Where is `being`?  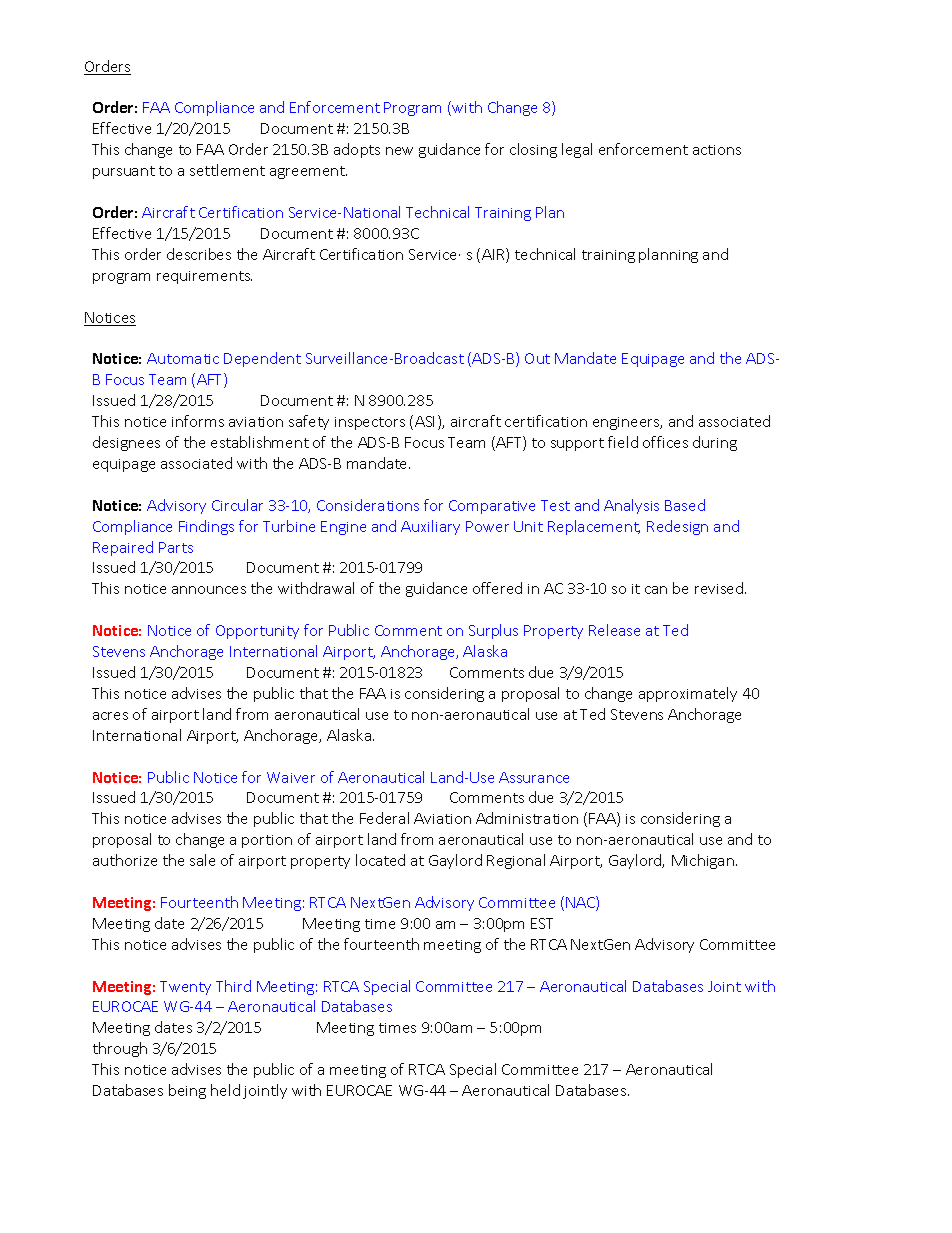
being is located at coordinates (187, 1091).
